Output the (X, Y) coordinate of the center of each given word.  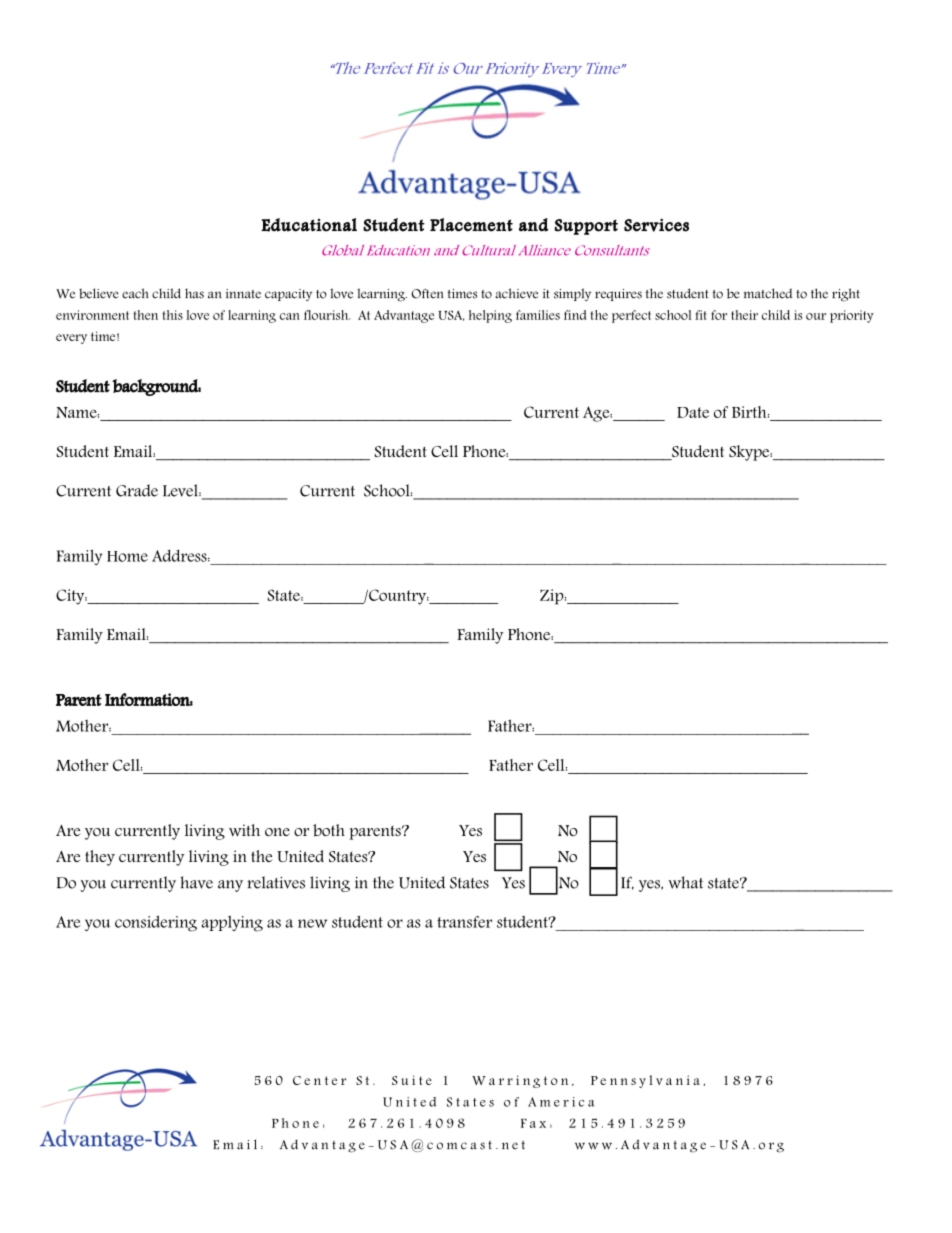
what (685, 882)
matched (768, 293)
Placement (471, 225)
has (194, 293)
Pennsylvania (645, 1081)
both (329, 830)
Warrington (520, 1081)
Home (127, 556)
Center (319, 1080)
